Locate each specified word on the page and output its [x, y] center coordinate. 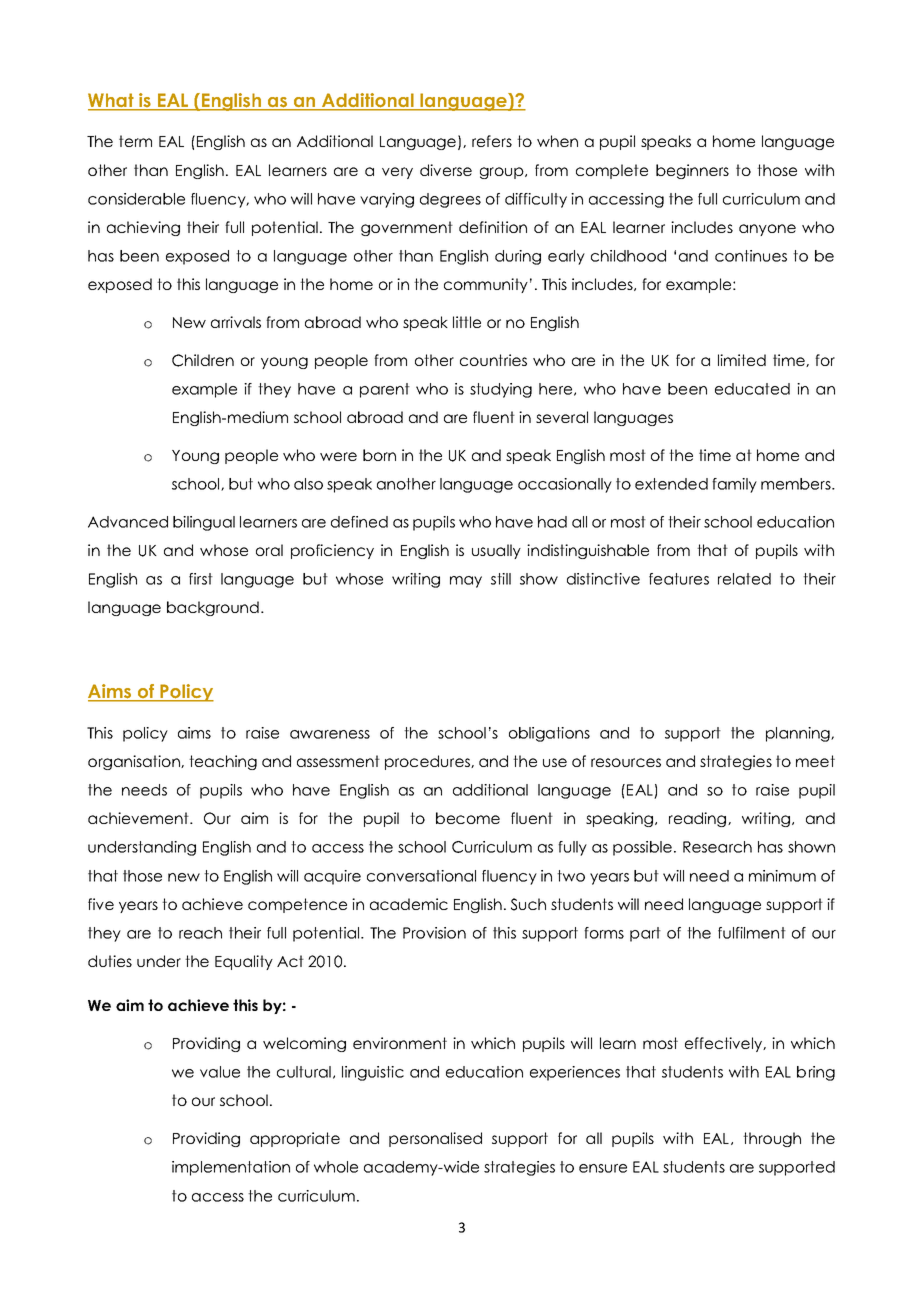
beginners [692, 171]
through [772, 1139]
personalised [435, 1139]
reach [200, 933]
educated [752, 389]
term [135, 141]
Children [203, 360]
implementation [231, 1168]
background [213, 608]
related [744, 579]
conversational [421, 876]
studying [501, 390]
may [466, 582]
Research [717, 847]
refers [492, 141]
